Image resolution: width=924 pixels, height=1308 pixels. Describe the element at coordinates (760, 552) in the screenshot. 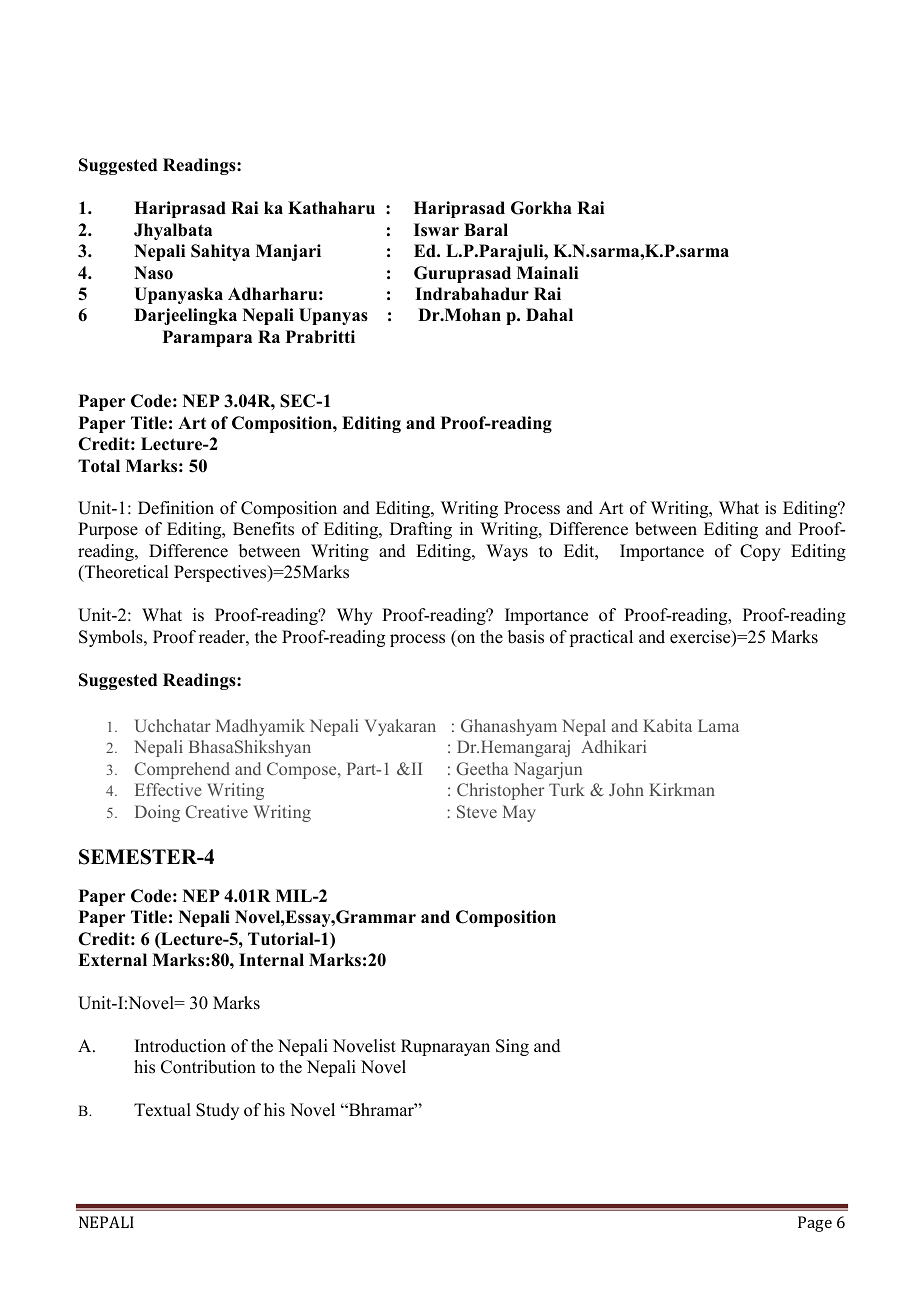

I see `Copy` at that location.
